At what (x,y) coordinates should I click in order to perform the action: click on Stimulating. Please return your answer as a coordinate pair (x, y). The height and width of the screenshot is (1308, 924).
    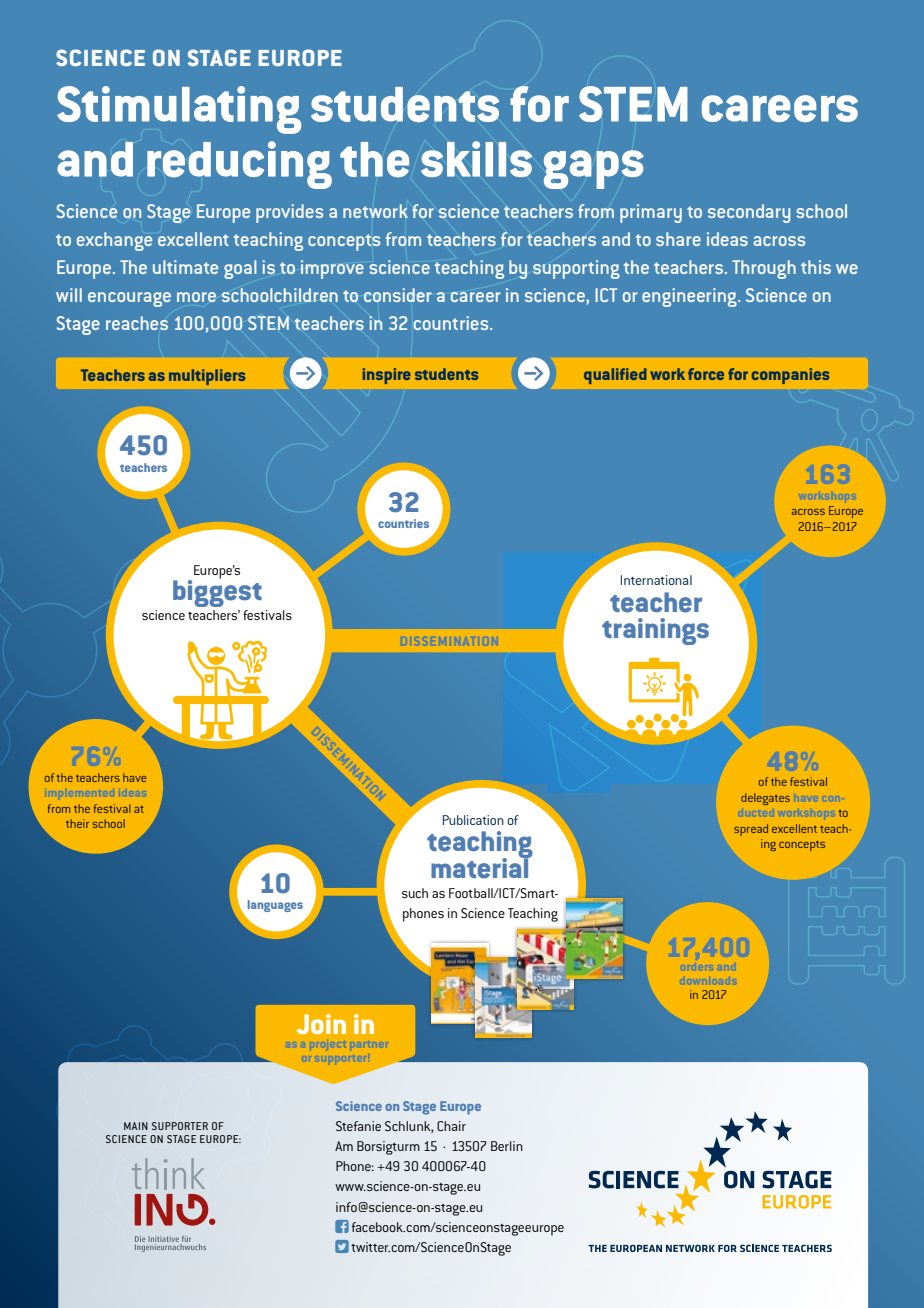
    Looking at the image, I should click on (179, 110).
